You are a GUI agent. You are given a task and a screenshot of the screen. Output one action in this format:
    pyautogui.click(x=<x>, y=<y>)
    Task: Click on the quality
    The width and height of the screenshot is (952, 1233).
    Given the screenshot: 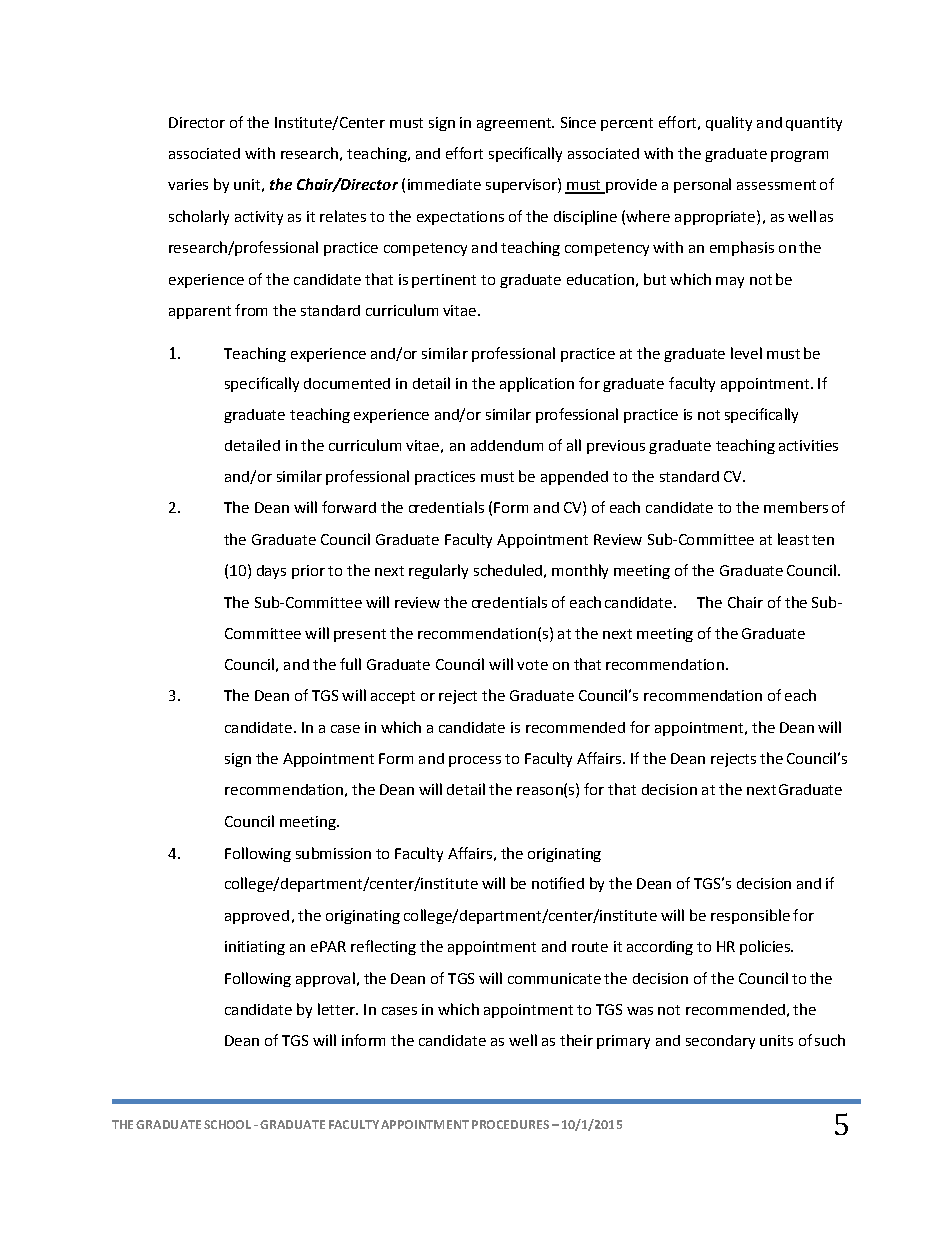 What is the action you would take?
    pyautogui.click(x=729, y=123)
